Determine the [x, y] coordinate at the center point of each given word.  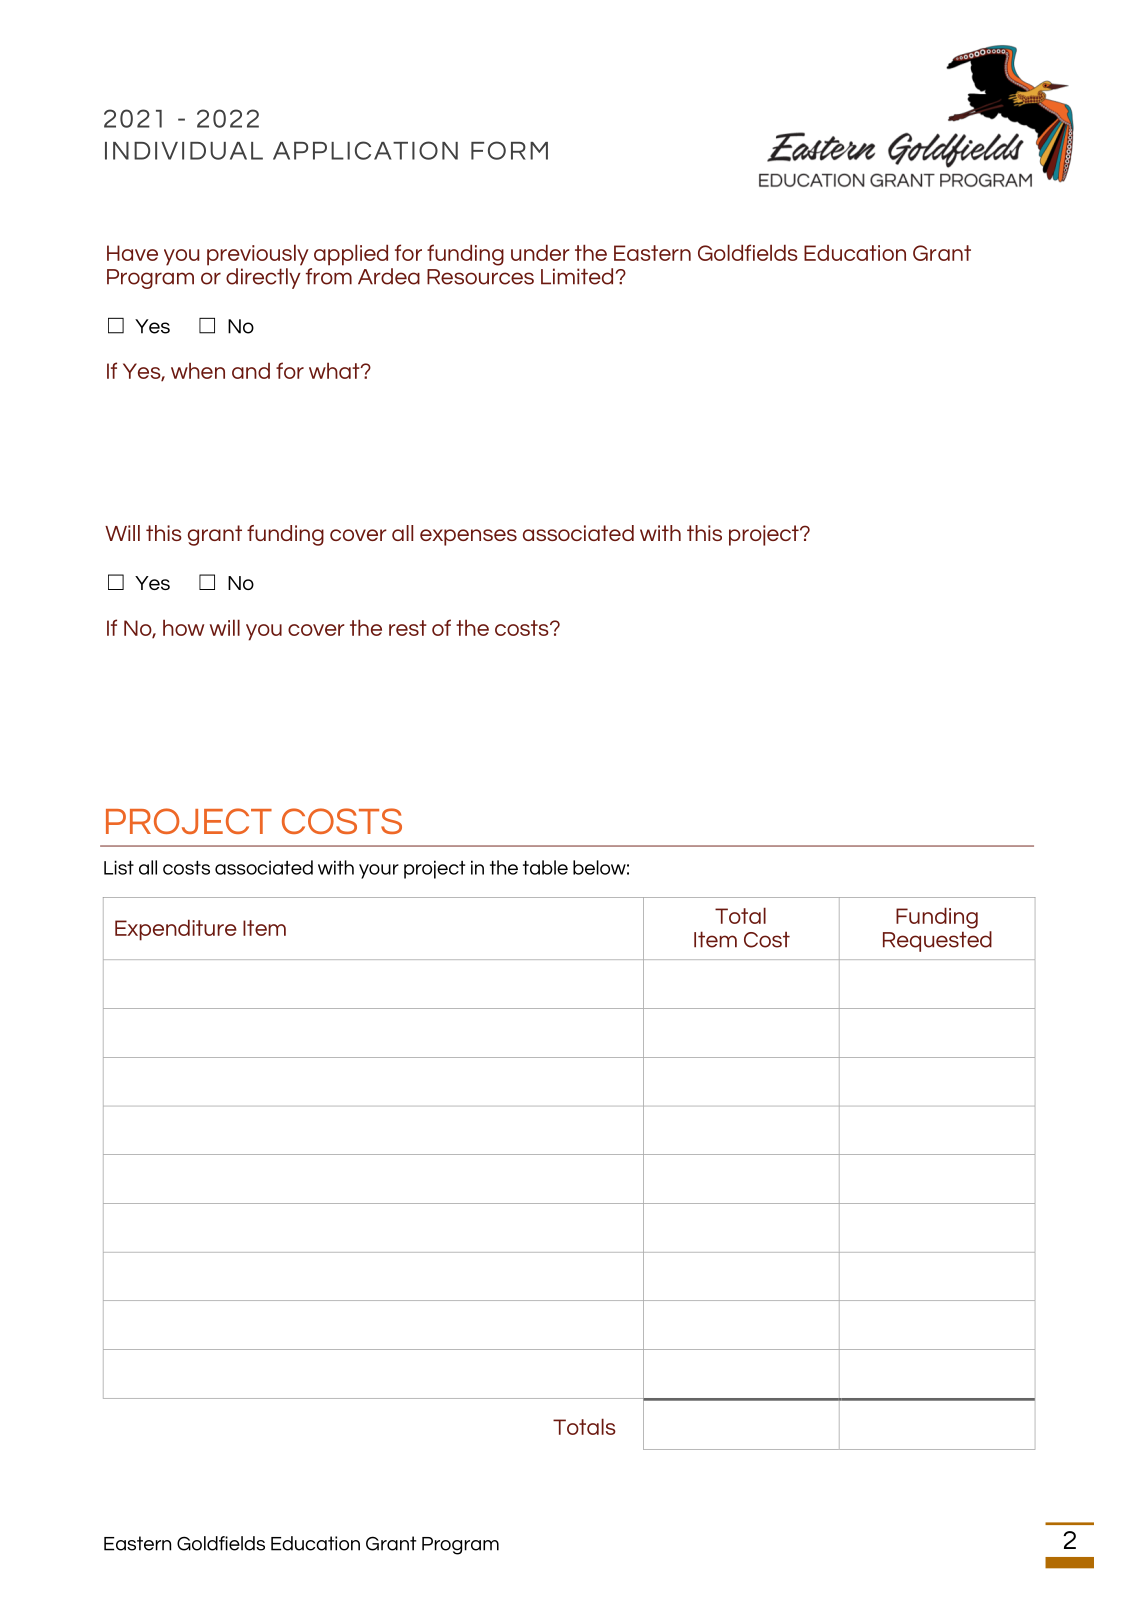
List [119, 867]
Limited [577, 276]
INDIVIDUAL [184, 151]
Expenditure [176, 930]
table [545, 867]
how [183, 627]
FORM [509, 150]
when [198, 370]
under [540, 252]
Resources [480, 277]
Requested [937, 941]
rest [408, 628]
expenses [468, 537]
